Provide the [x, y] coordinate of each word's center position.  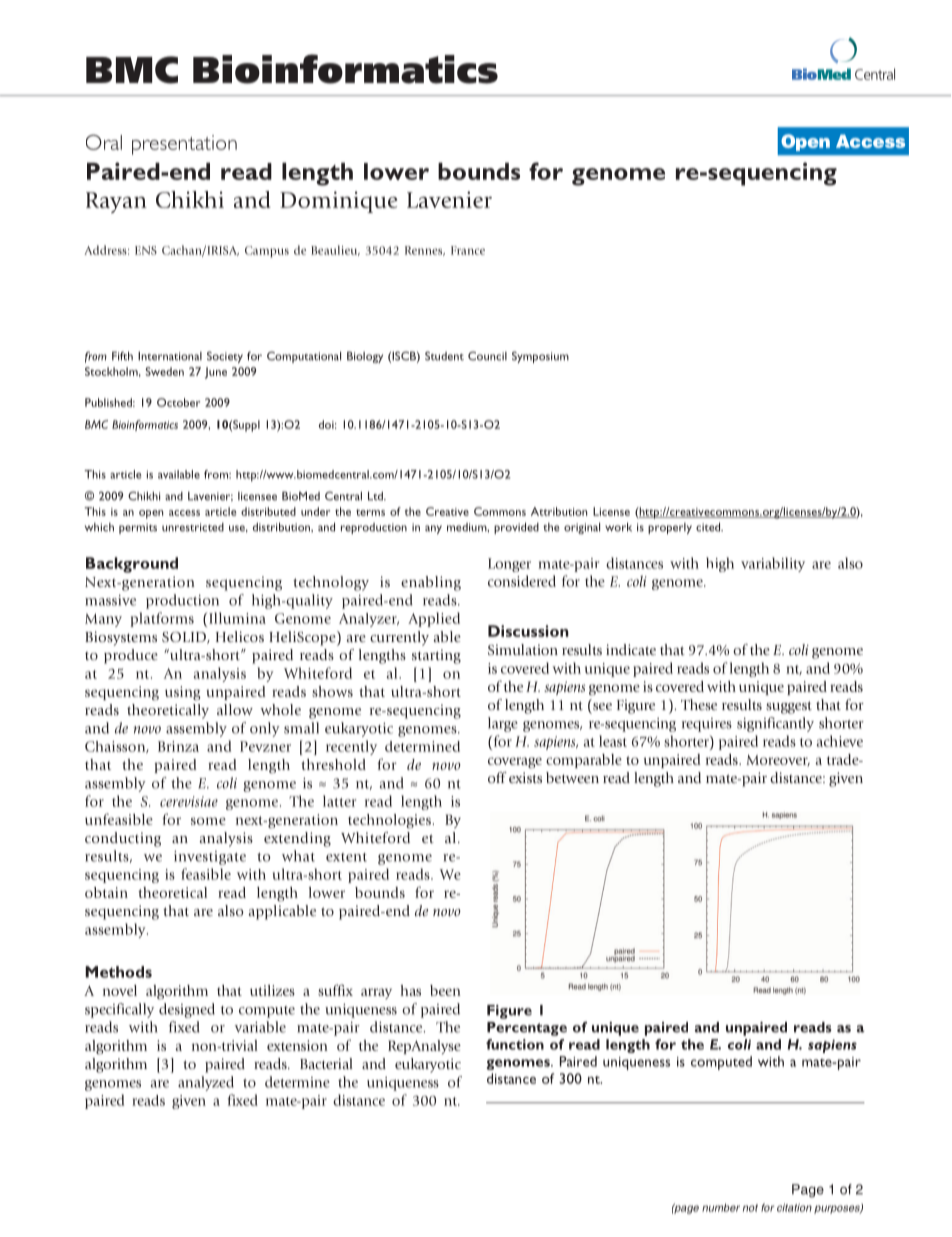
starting [436, 656]
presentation [184, 145]
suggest [789, 707]
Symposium [540, 357]
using [183, 693]
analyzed [206, 1083]
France [468, 250]
